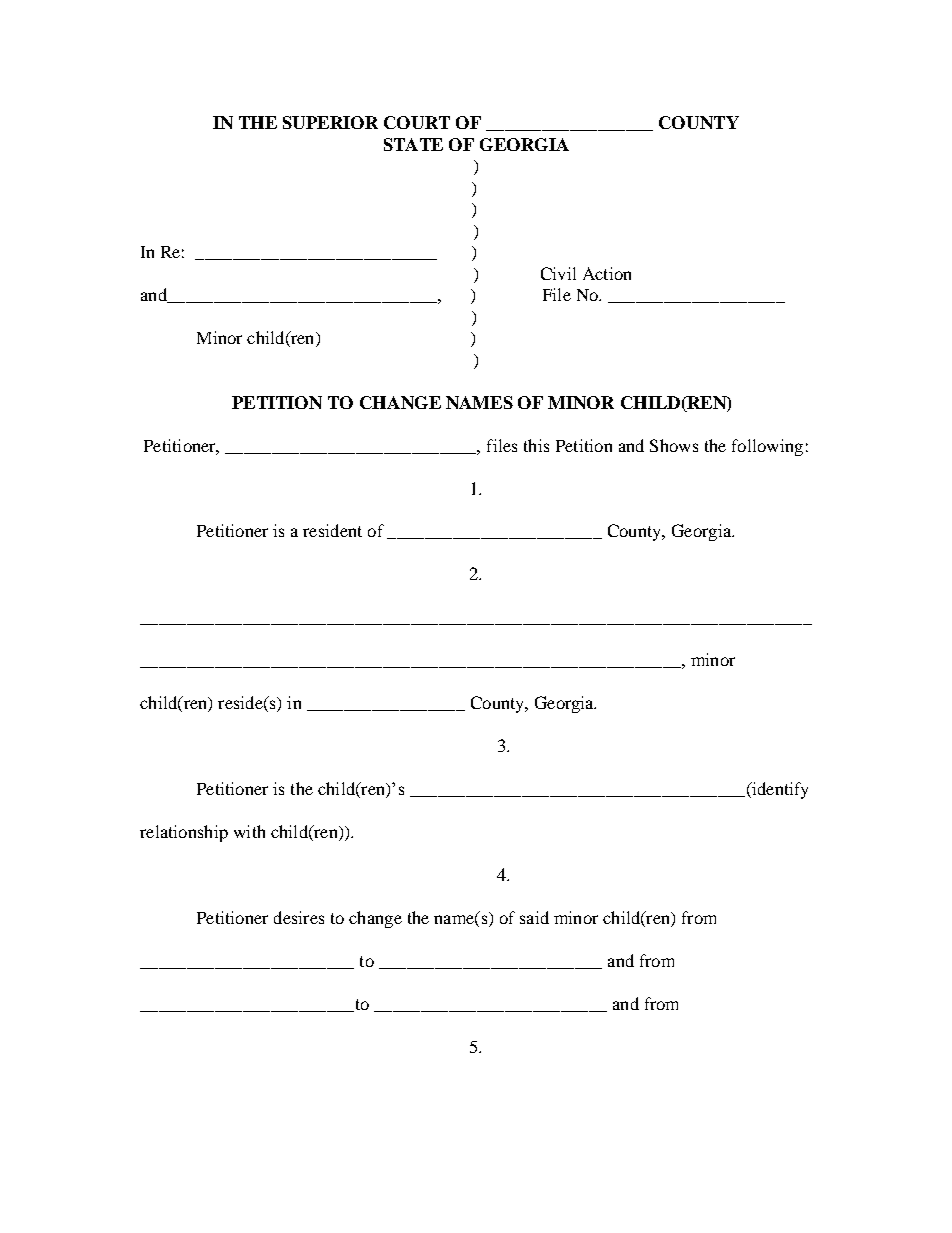  I want to click on said, so click(534, 917).
